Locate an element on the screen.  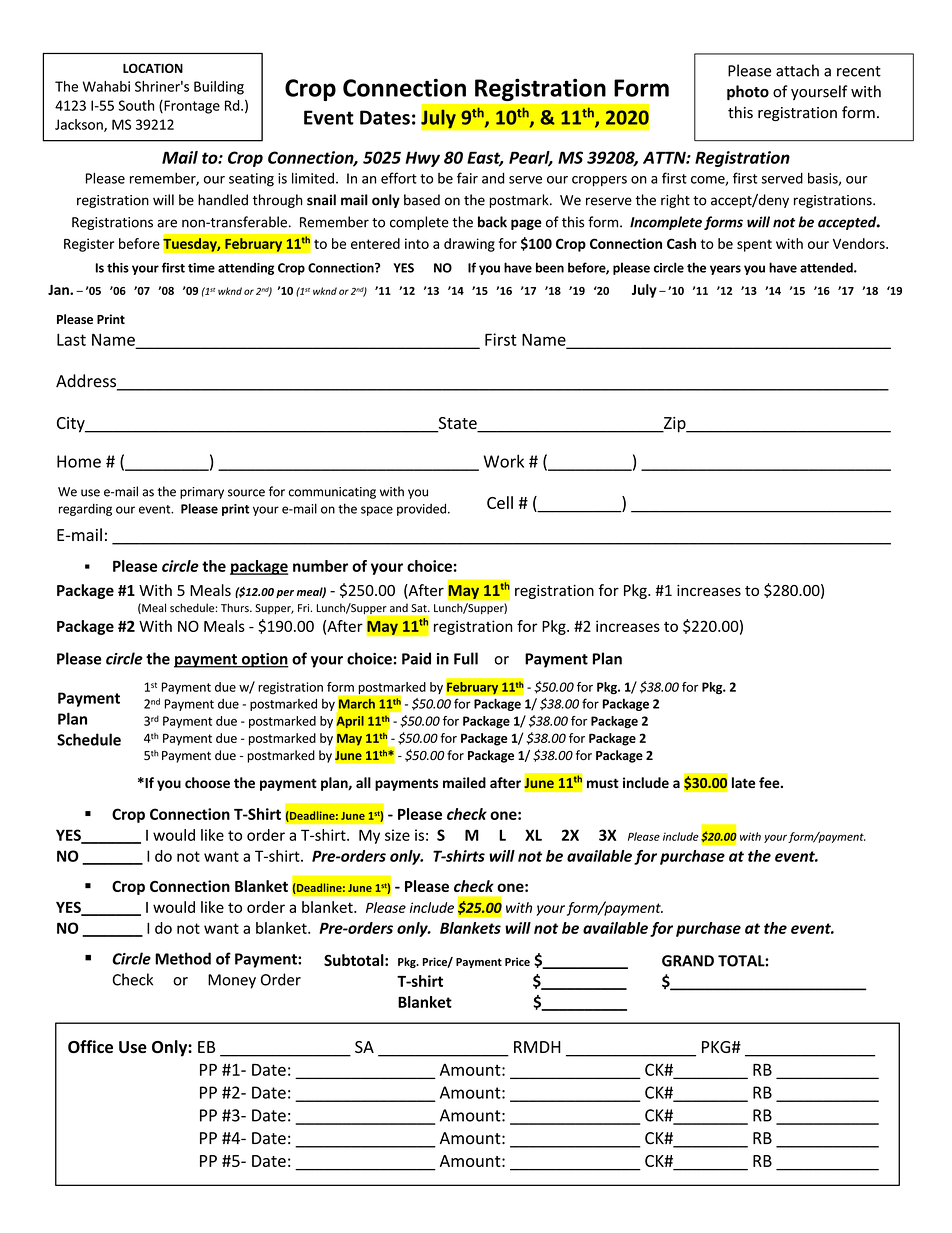
Cell is located at coordinates (500, 502).
